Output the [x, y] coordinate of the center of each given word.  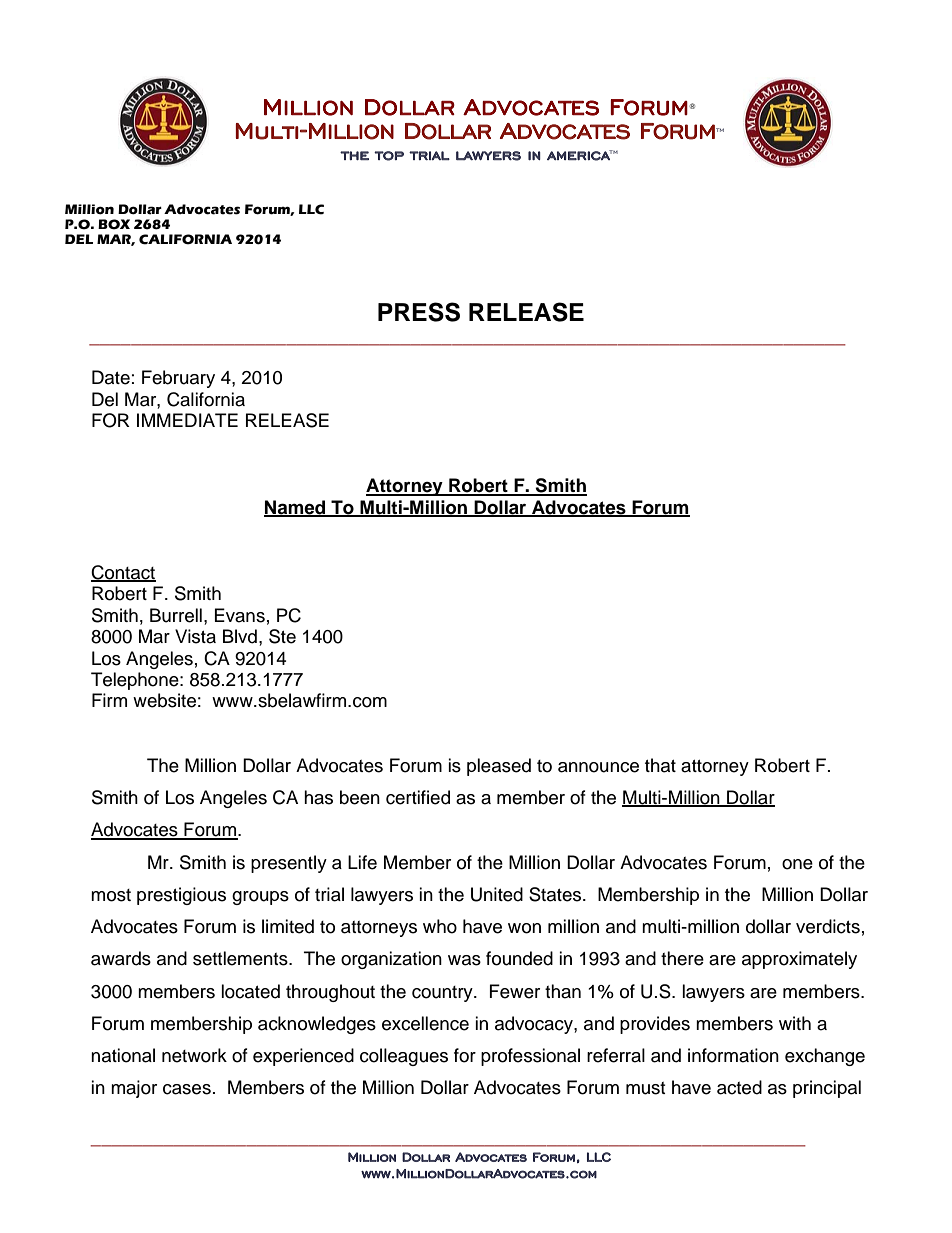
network [194, 1055]
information [733, 1055]
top [389, 156]
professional [530, 1057]
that [660, 765]
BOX [114, 224]
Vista [195, 636]
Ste [282, 636]
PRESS [419, 312]
